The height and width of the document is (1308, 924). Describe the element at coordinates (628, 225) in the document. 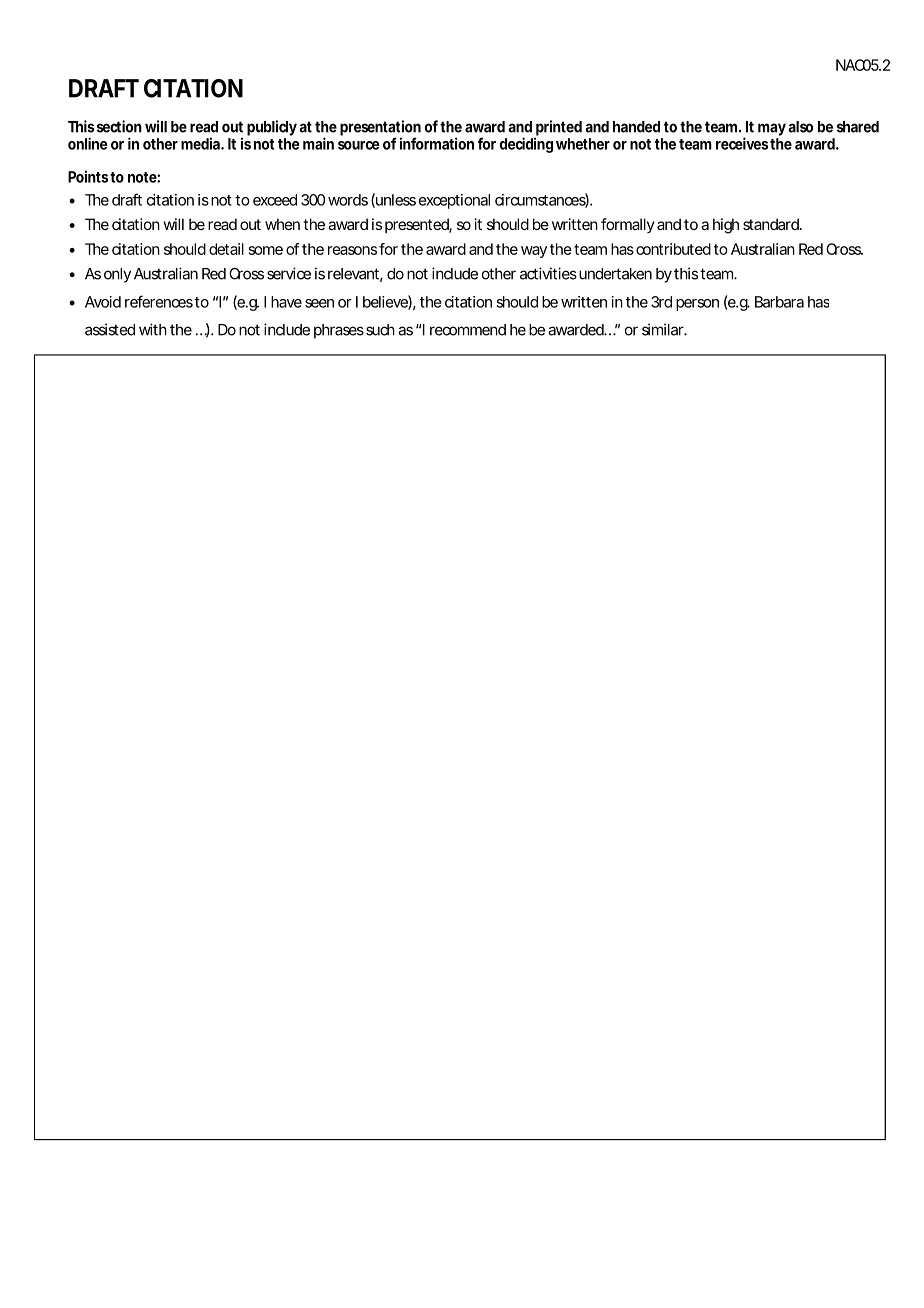

I see `formally` at that location.
